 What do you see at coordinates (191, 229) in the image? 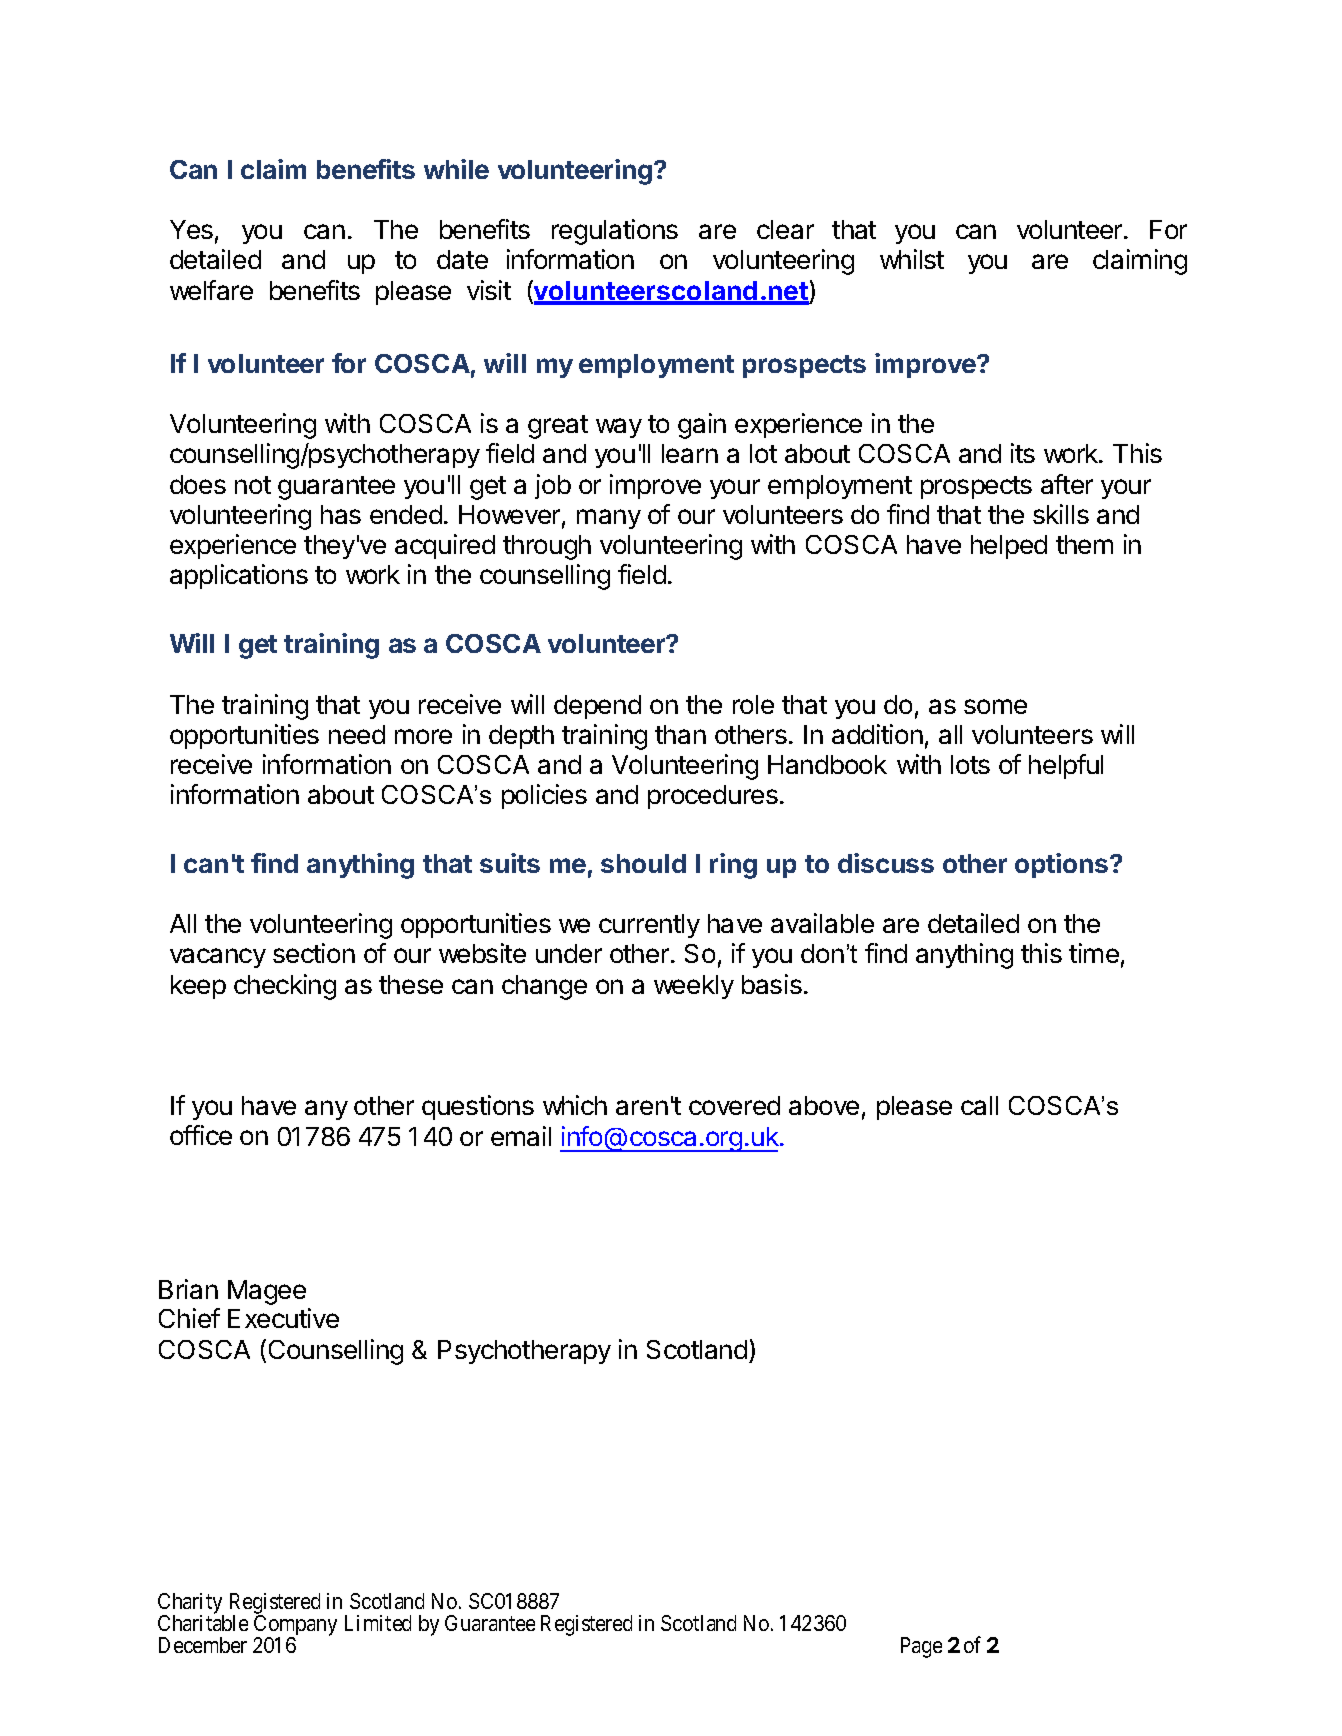
I see `Yes` at bounding box center [191, 229].
